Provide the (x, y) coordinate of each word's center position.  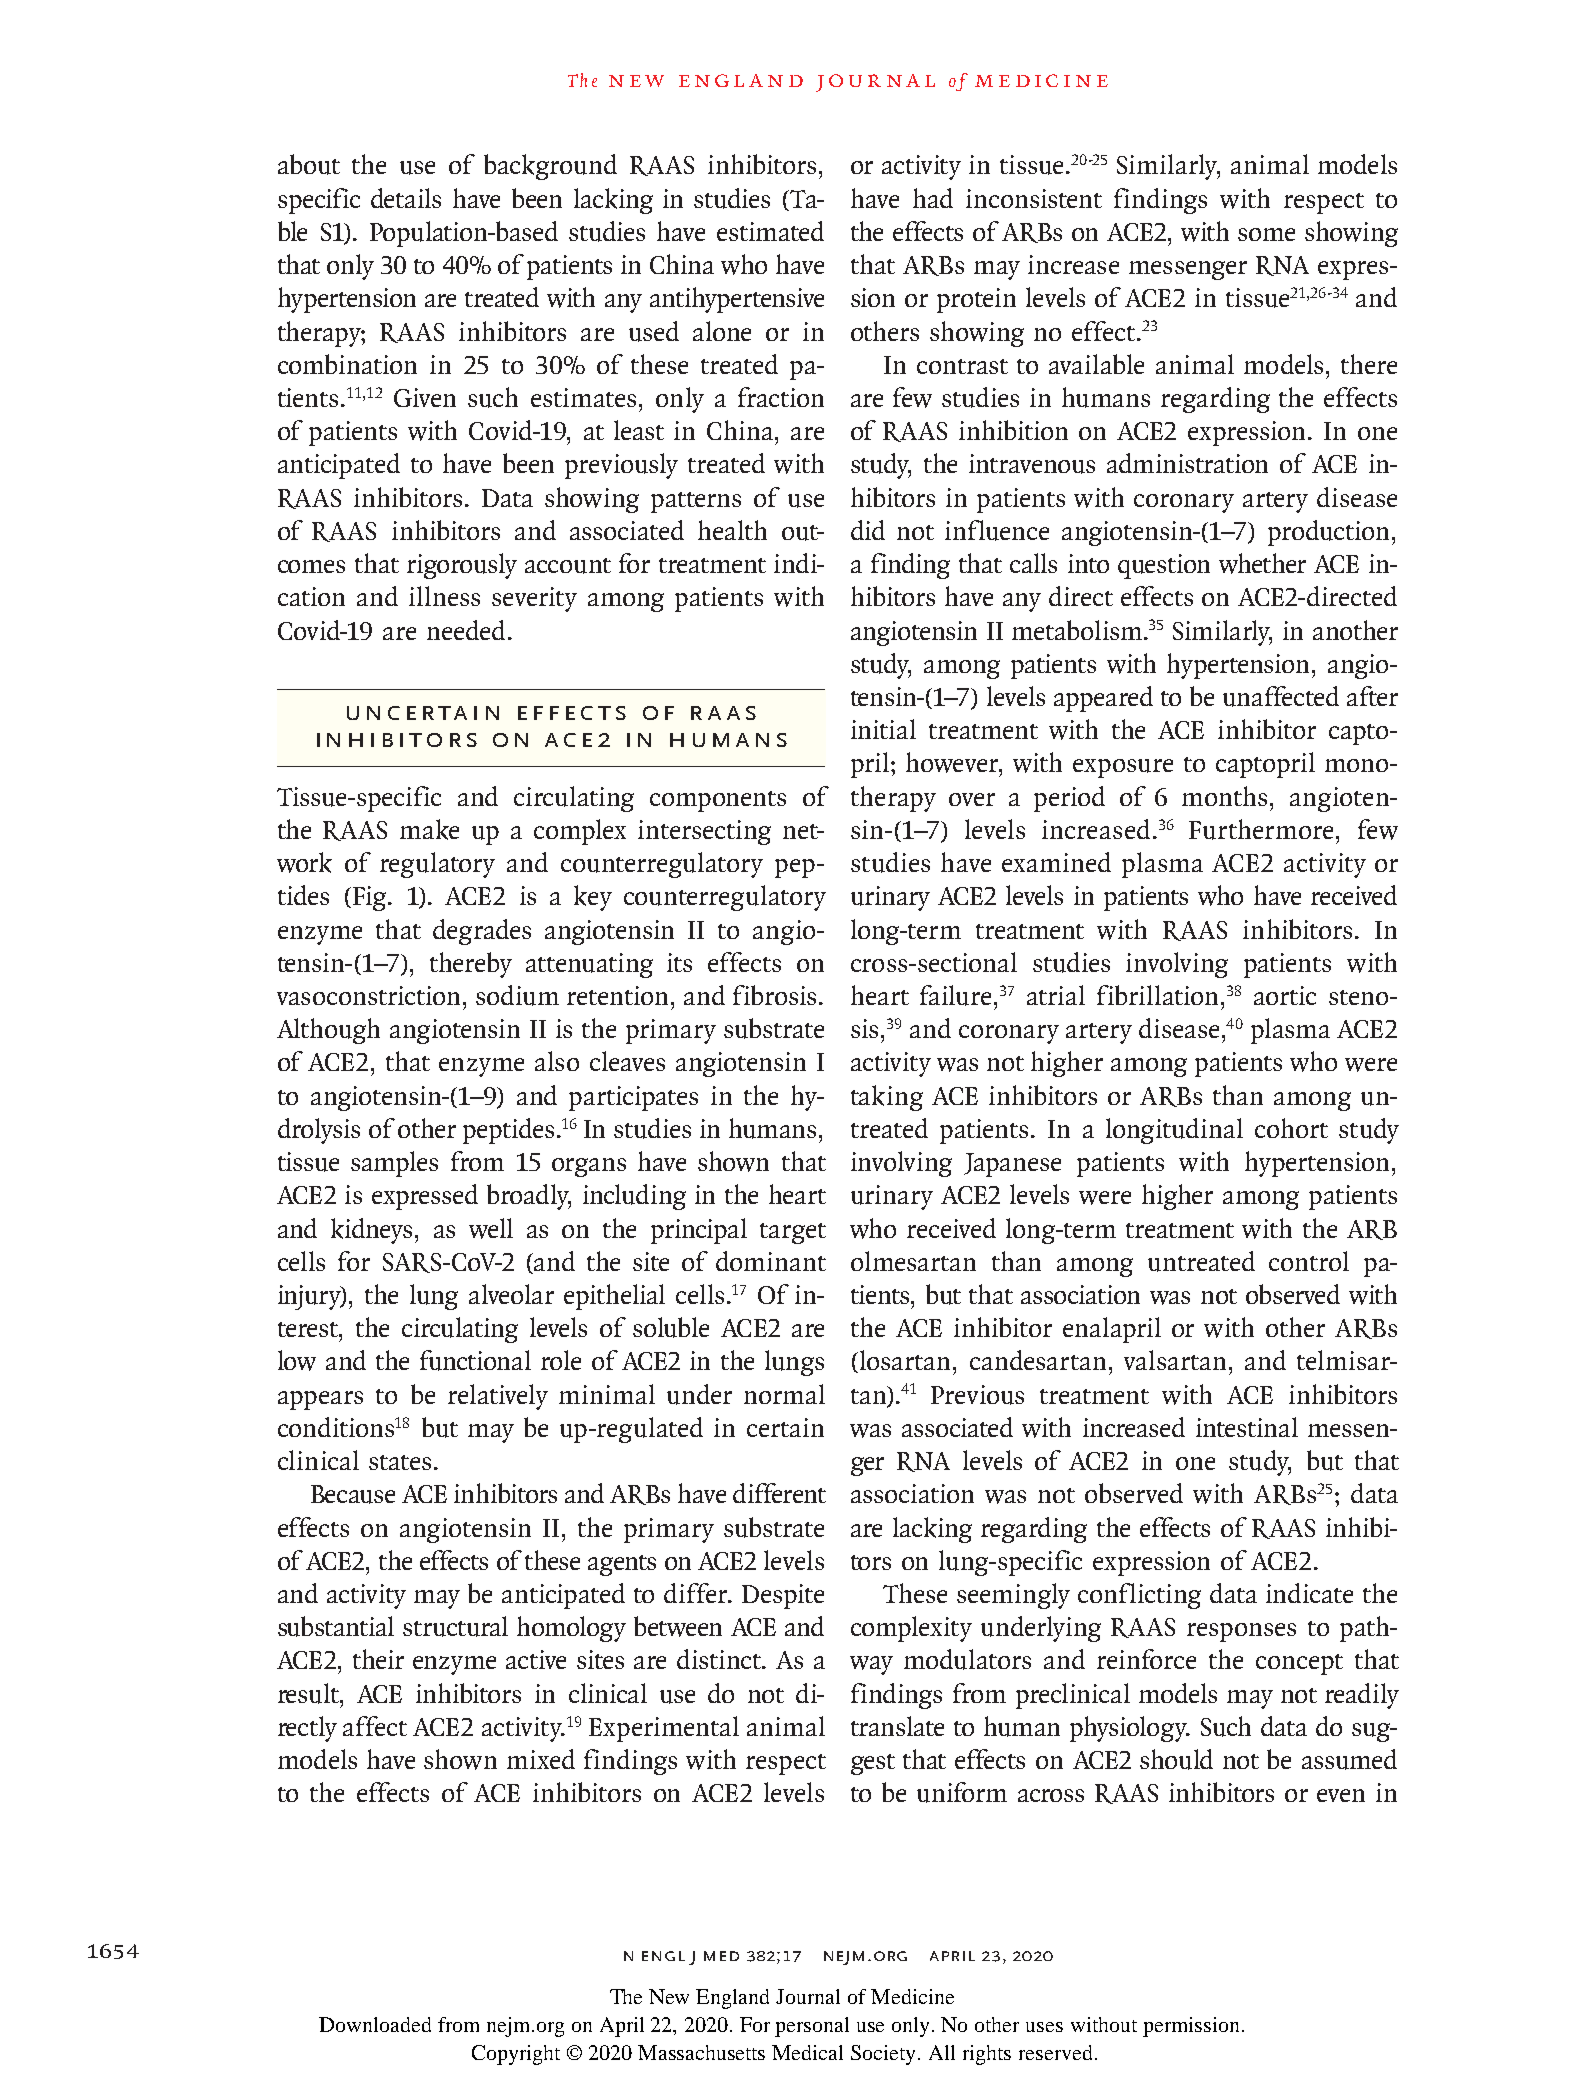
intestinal (1247, 1427)
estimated (770, 231)
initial (883, 729)
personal (812, 2027)
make (429, 829)
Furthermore (1261, 829)
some (1266, 234)
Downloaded (375, 2024)
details (406, 198)
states (400, 1462)
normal (784, 1394)
